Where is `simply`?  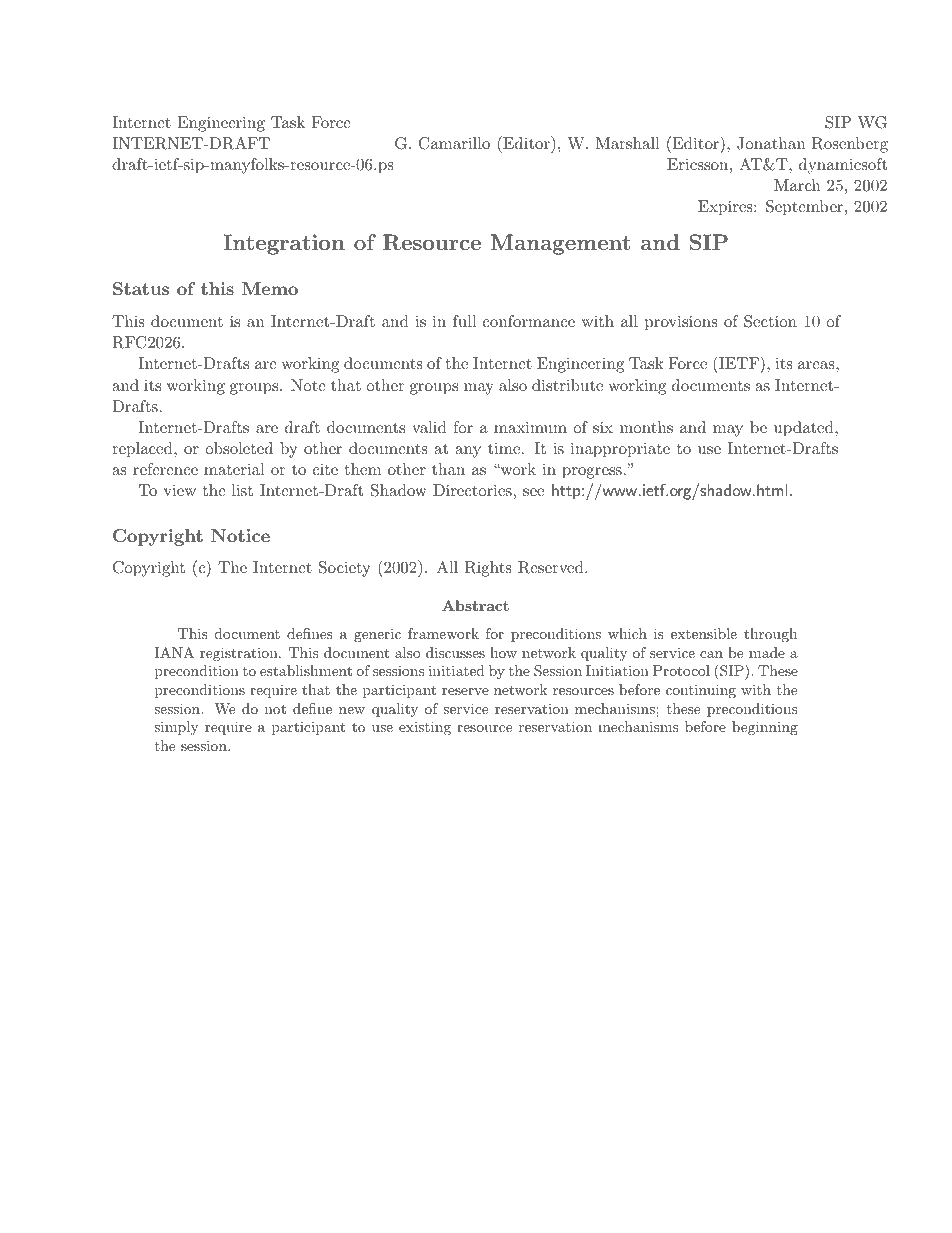
simply is located at coordinates (176, 728).
